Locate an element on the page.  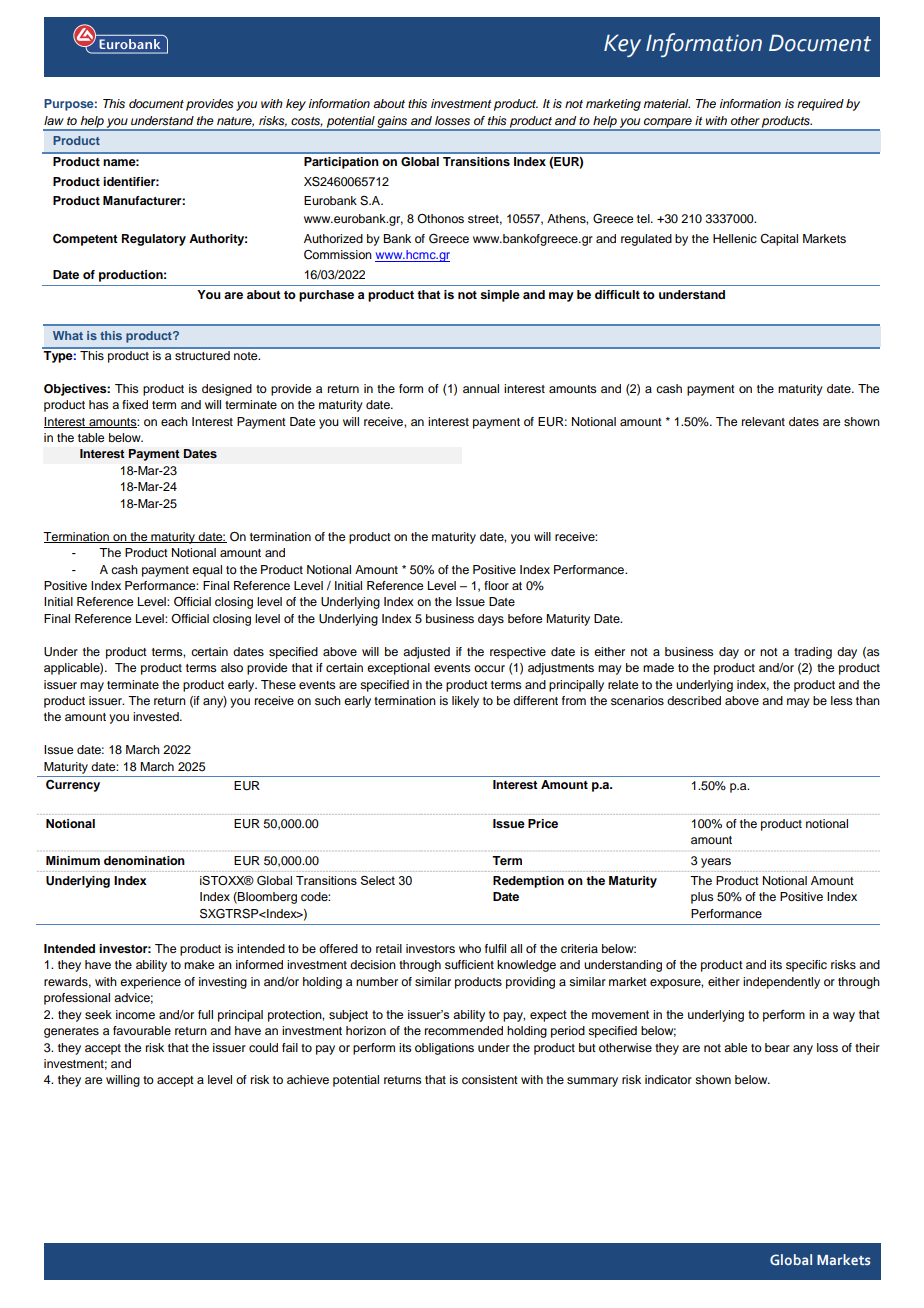
simple is located at coordinates (500, 296).
